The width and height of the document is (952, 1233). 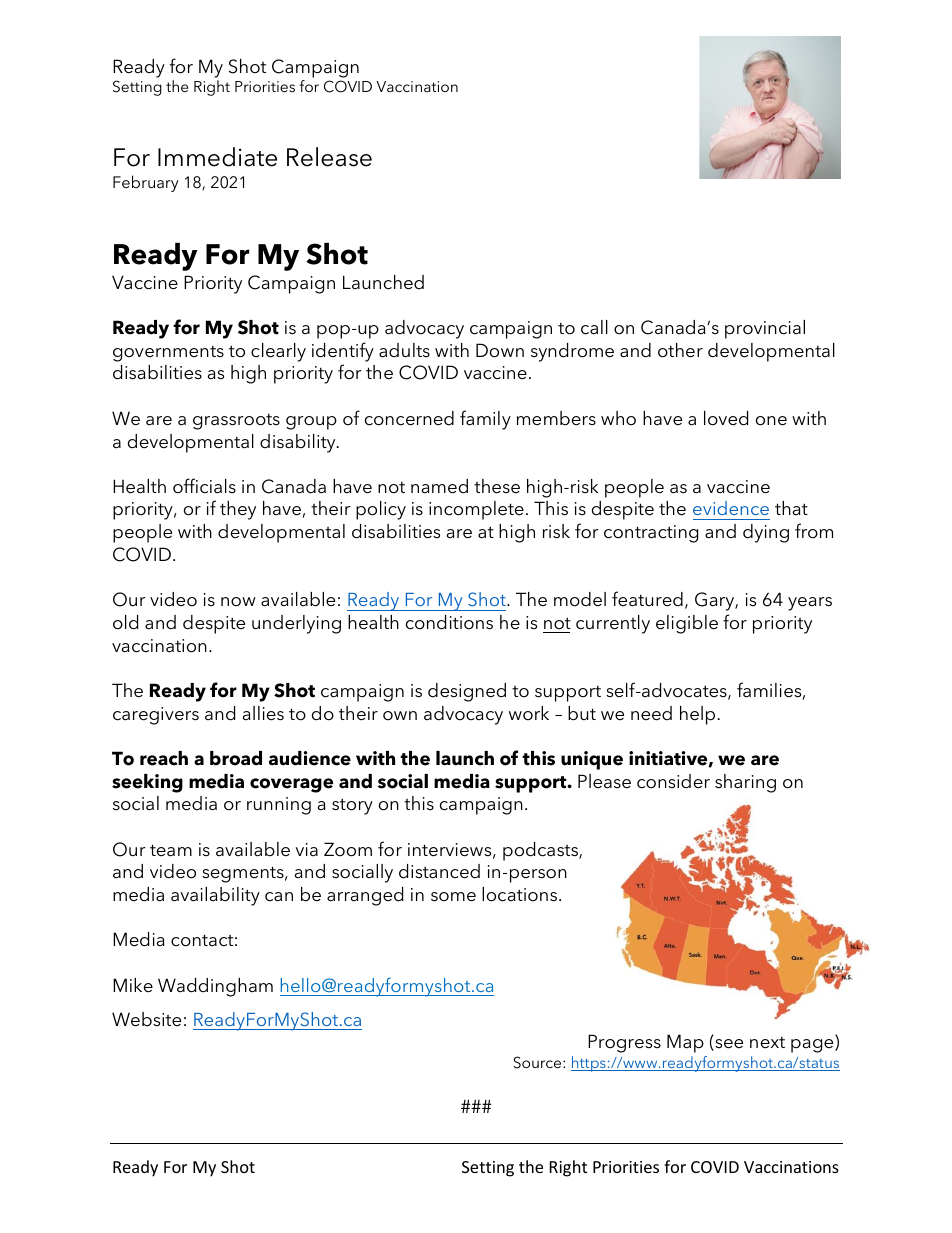 What do you see at coordinates (765, 329) in the document?
I see `provincial` at bounding box center [765, 329].
